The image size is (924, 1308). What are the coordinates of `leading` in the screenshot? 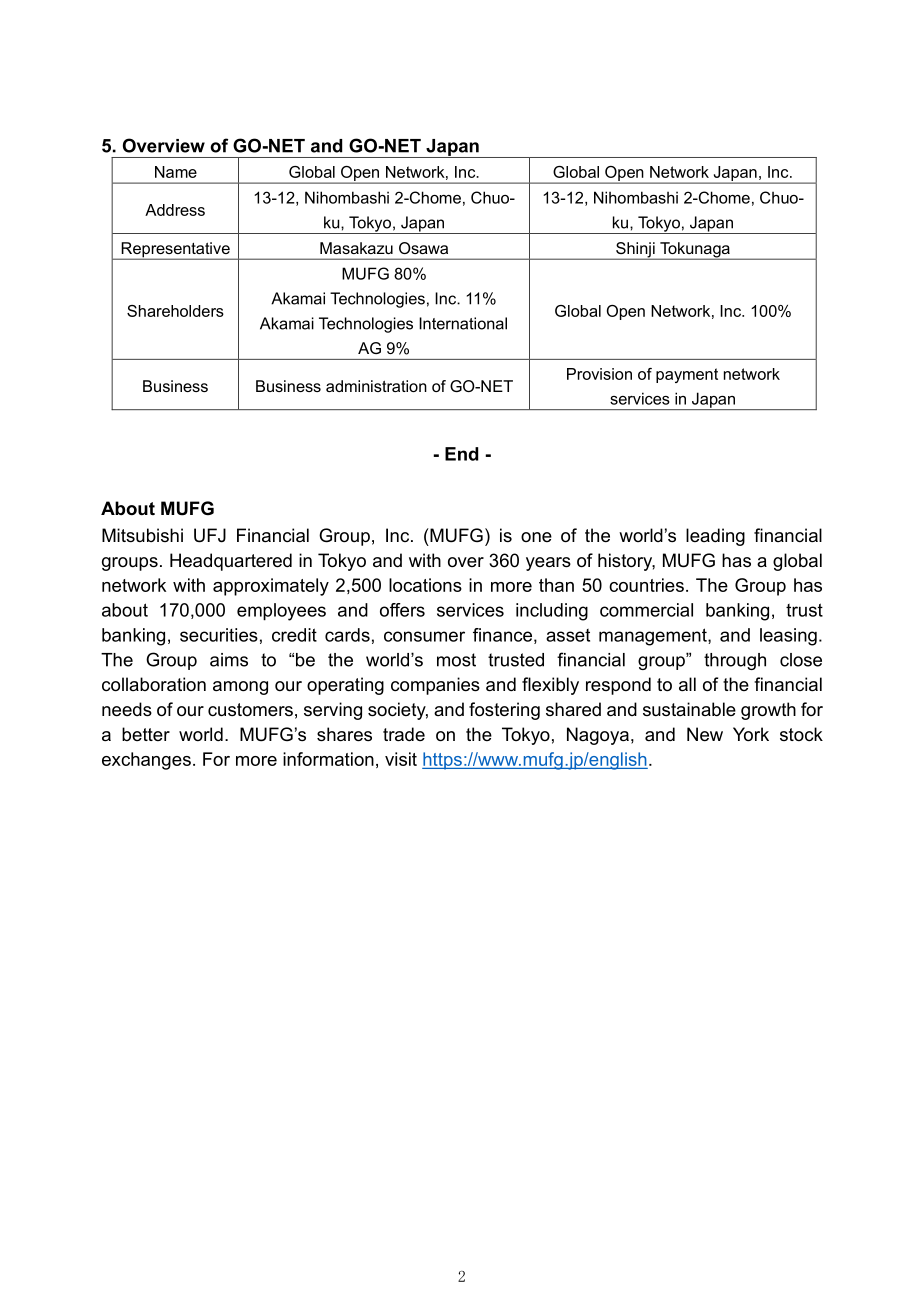 It's located at (715, 537).
